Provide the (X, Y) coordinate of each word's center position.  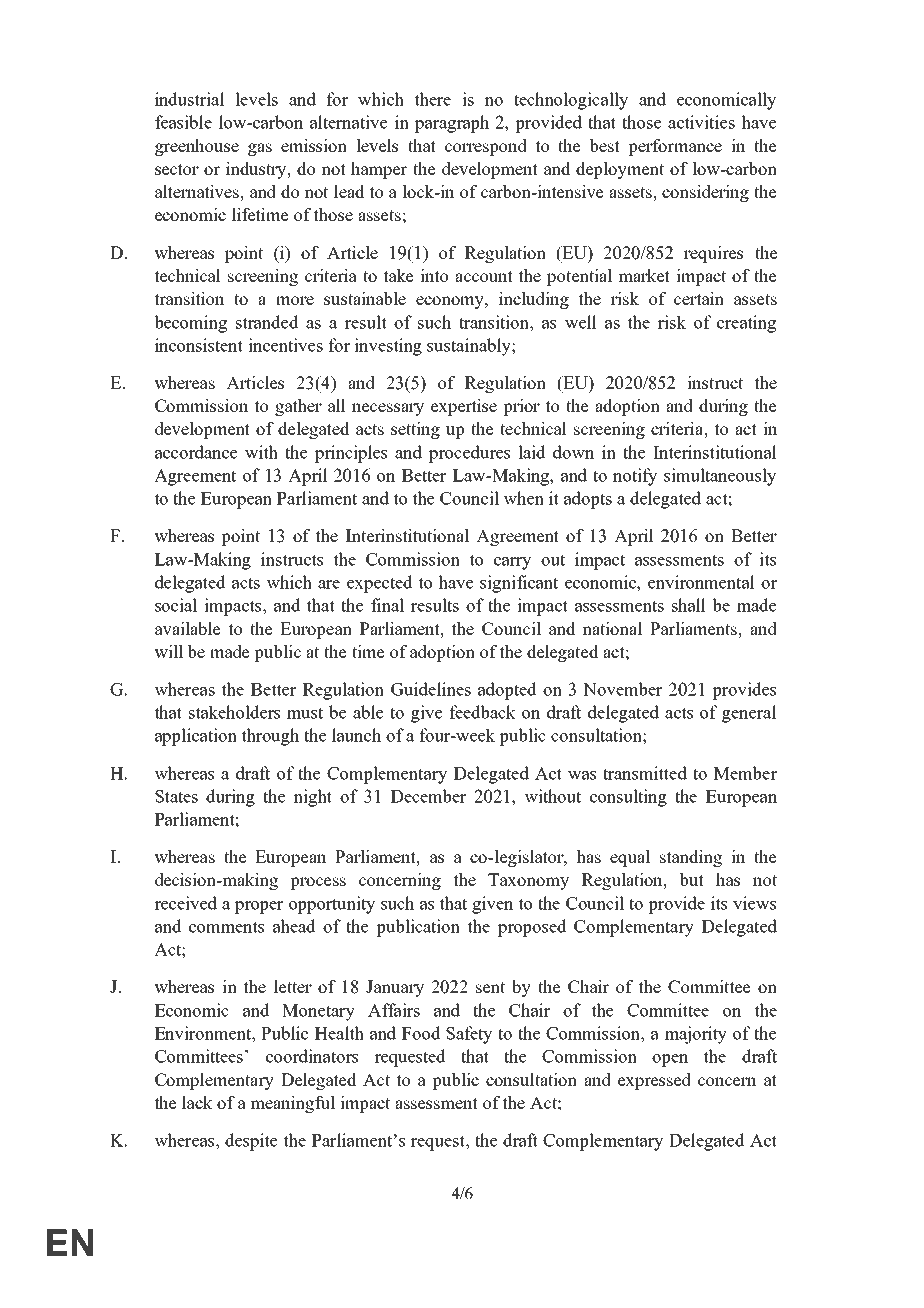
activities (701, 122)
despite (251, 1142)
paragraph (452, 124)
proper (259, 907)
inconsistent (199, 345)
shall (689, 605)
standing (691, 858)
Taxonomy (528, 881)
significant (519, 584)
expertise (464, 407)
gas (260, 149)
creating (746, 324)
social (176, 605)
